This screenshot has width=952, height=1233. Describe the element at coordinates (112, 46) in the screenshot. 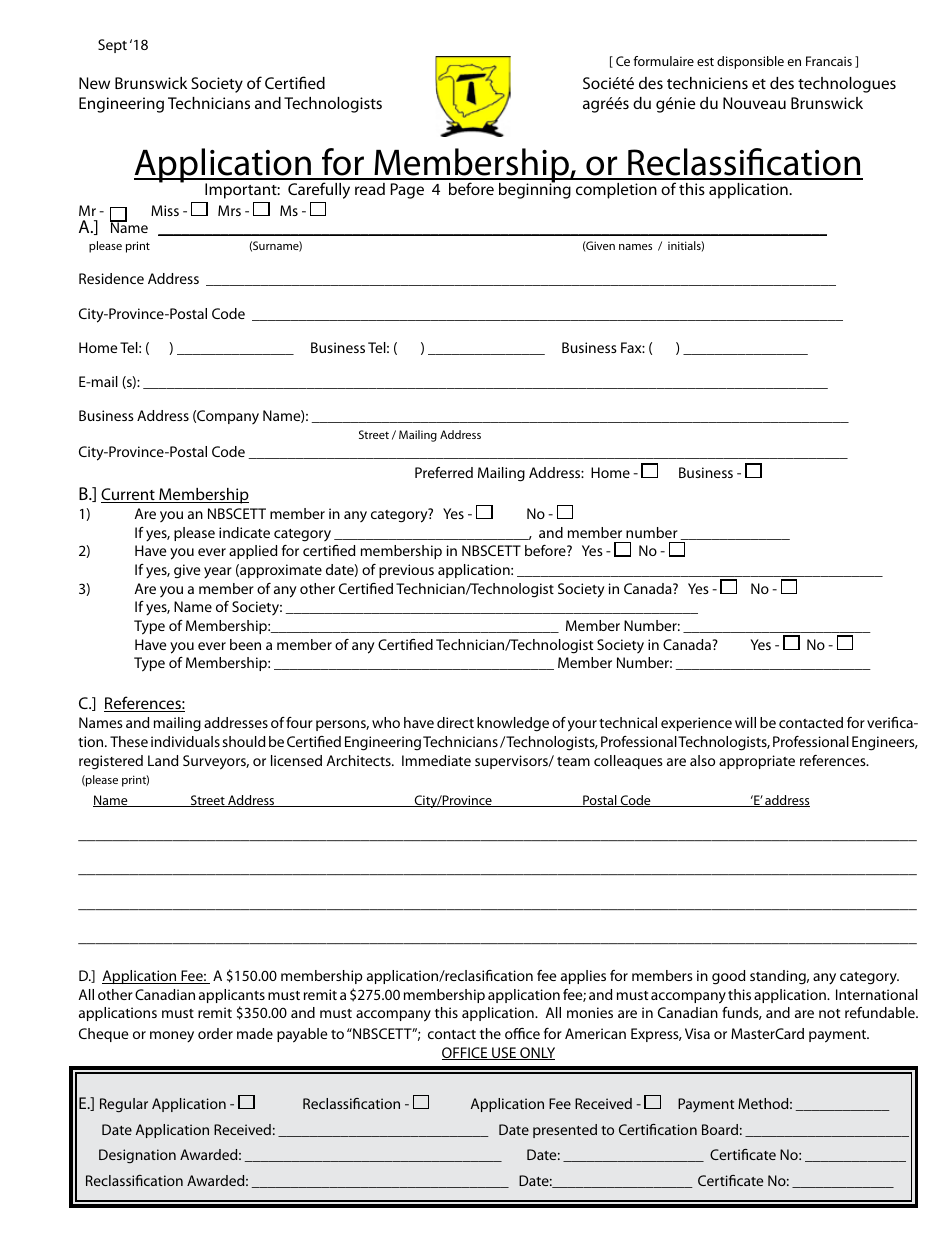

I see `Sept` at that location.
